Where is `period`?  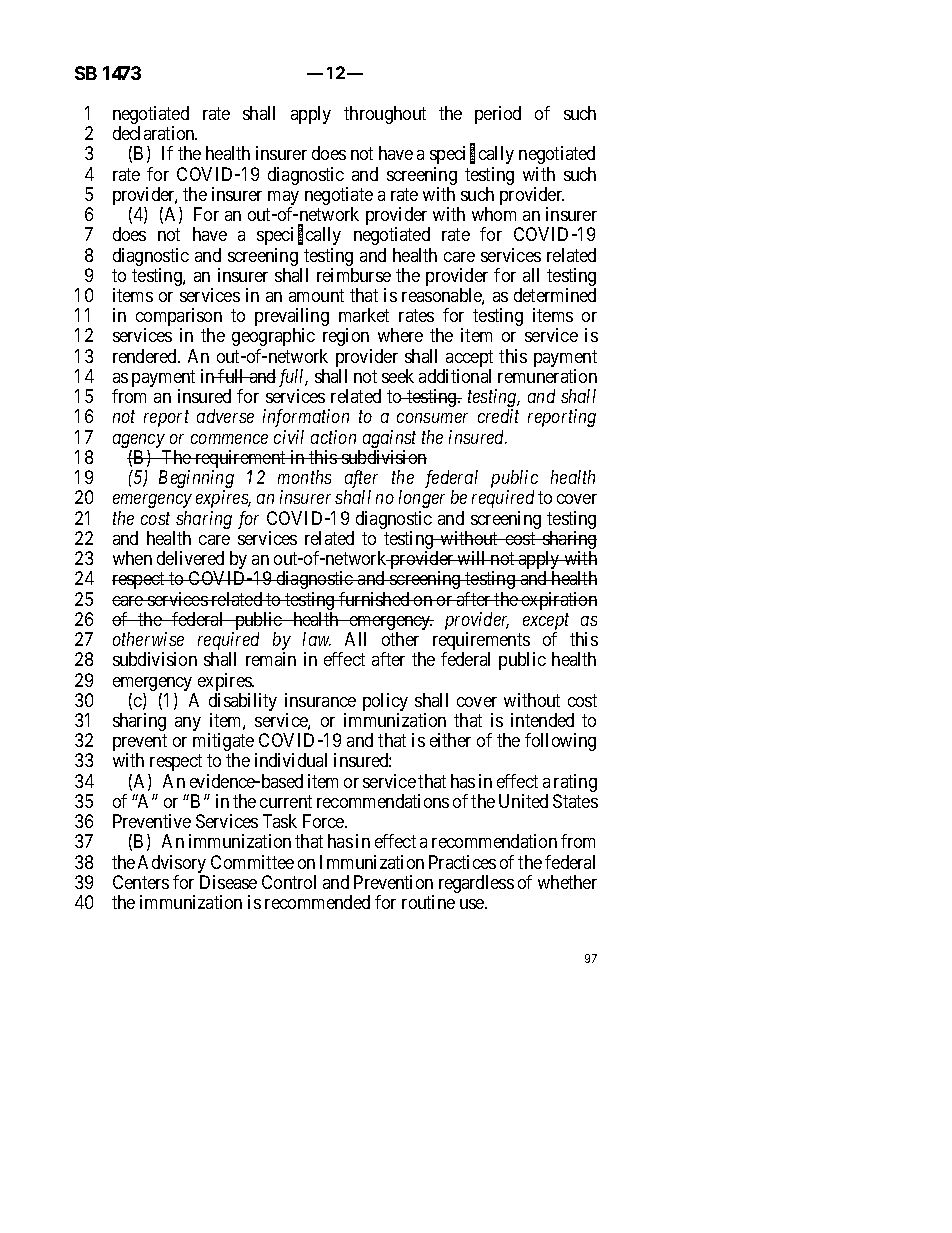
period is located at coordinates (498, 115).
